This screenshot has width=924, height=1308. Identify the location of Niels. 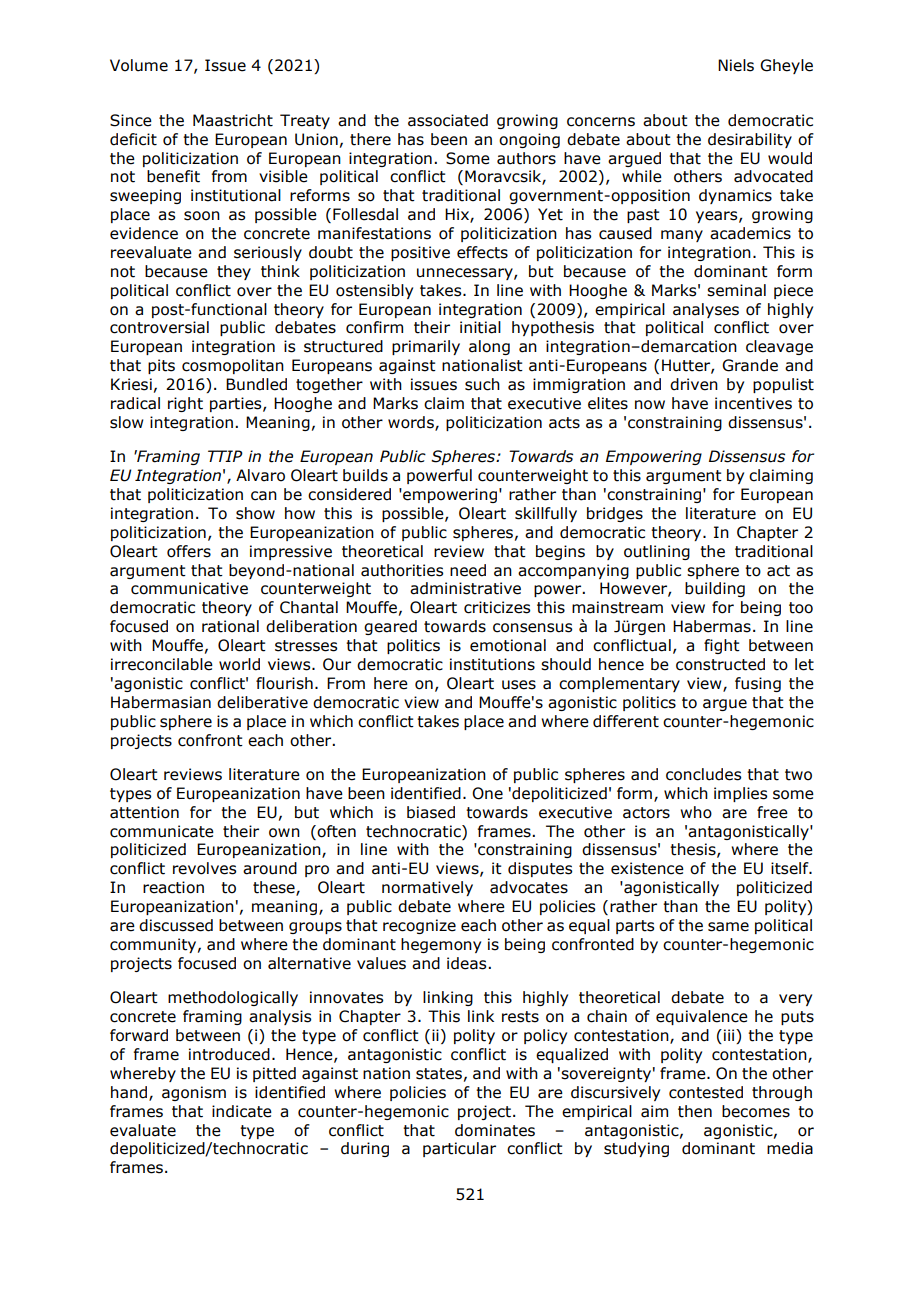
(736, 65).
